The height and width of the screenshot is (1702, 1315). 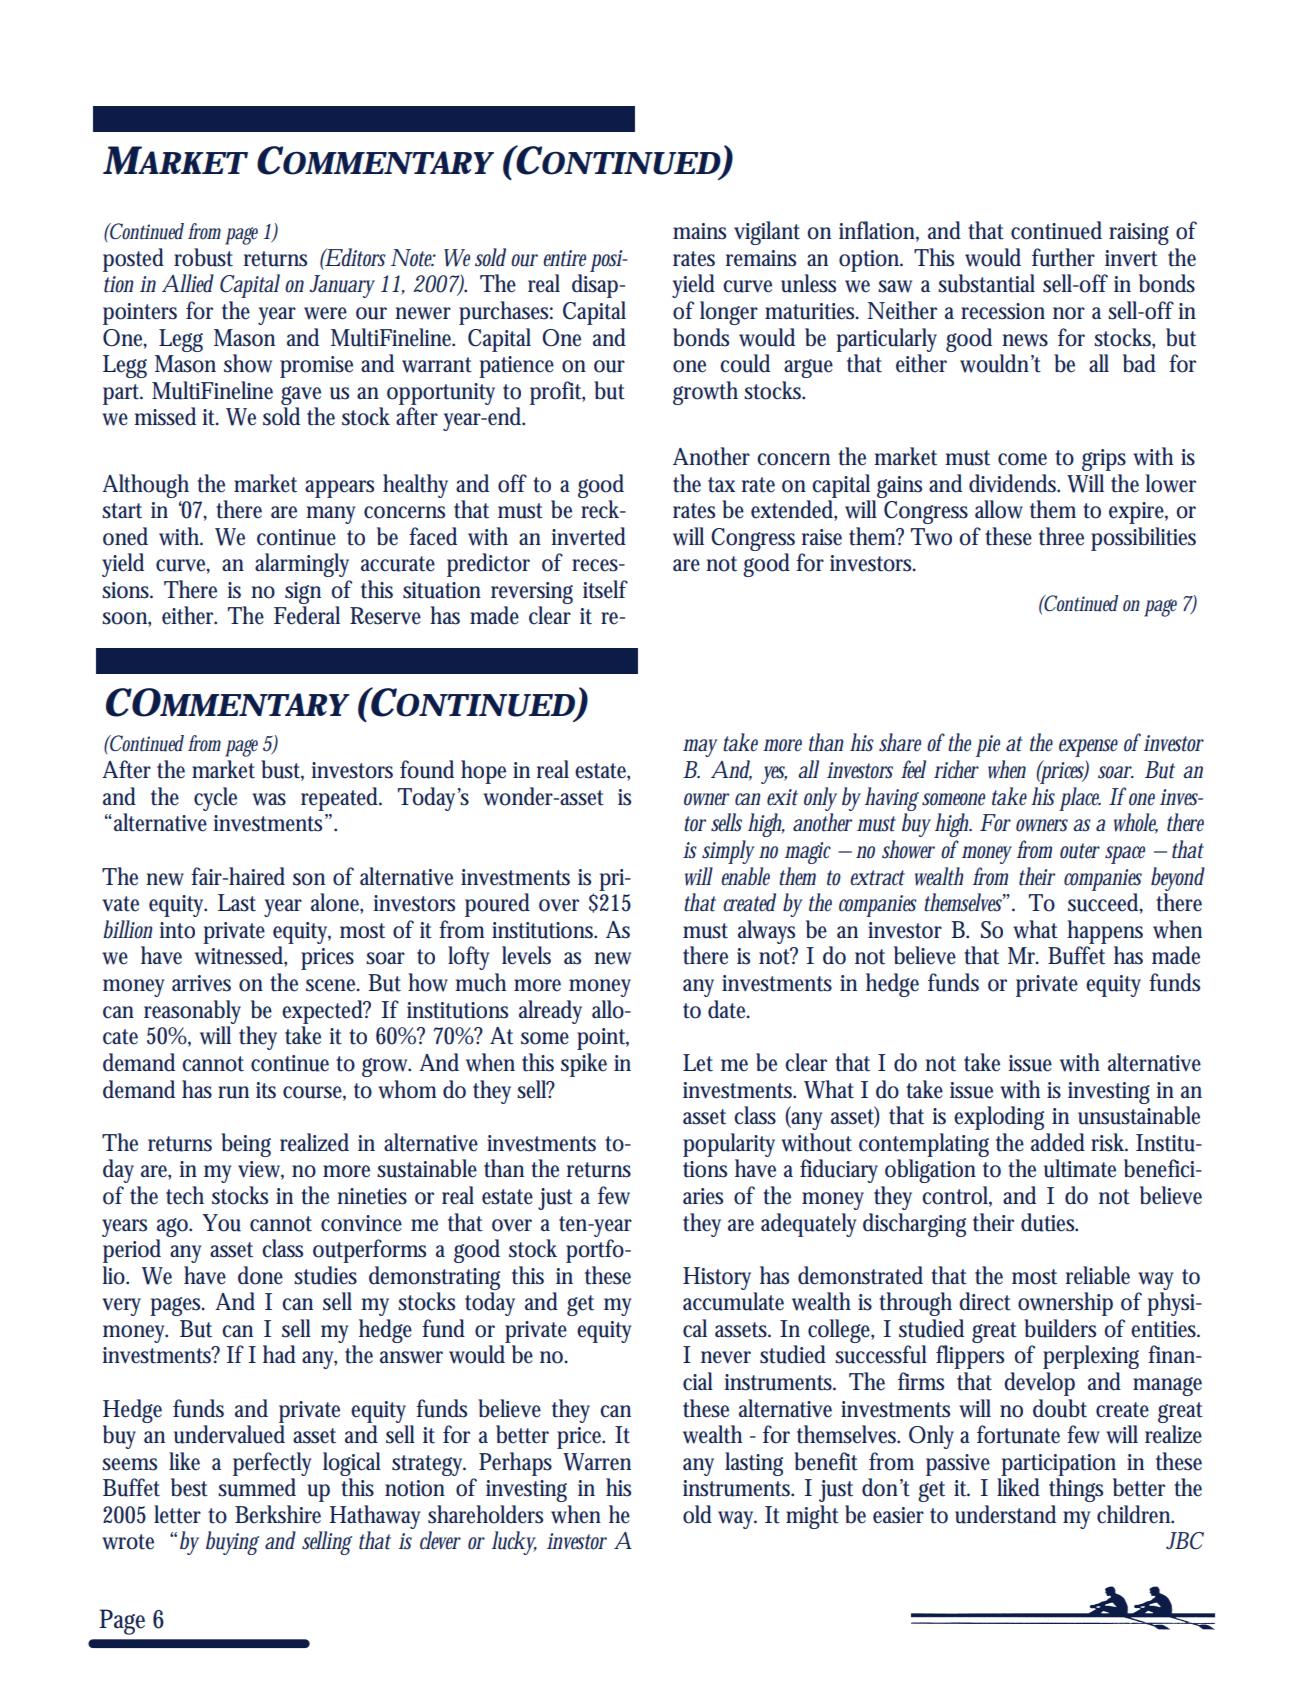 I want to click on Allied, so click(x=188, y=283).
